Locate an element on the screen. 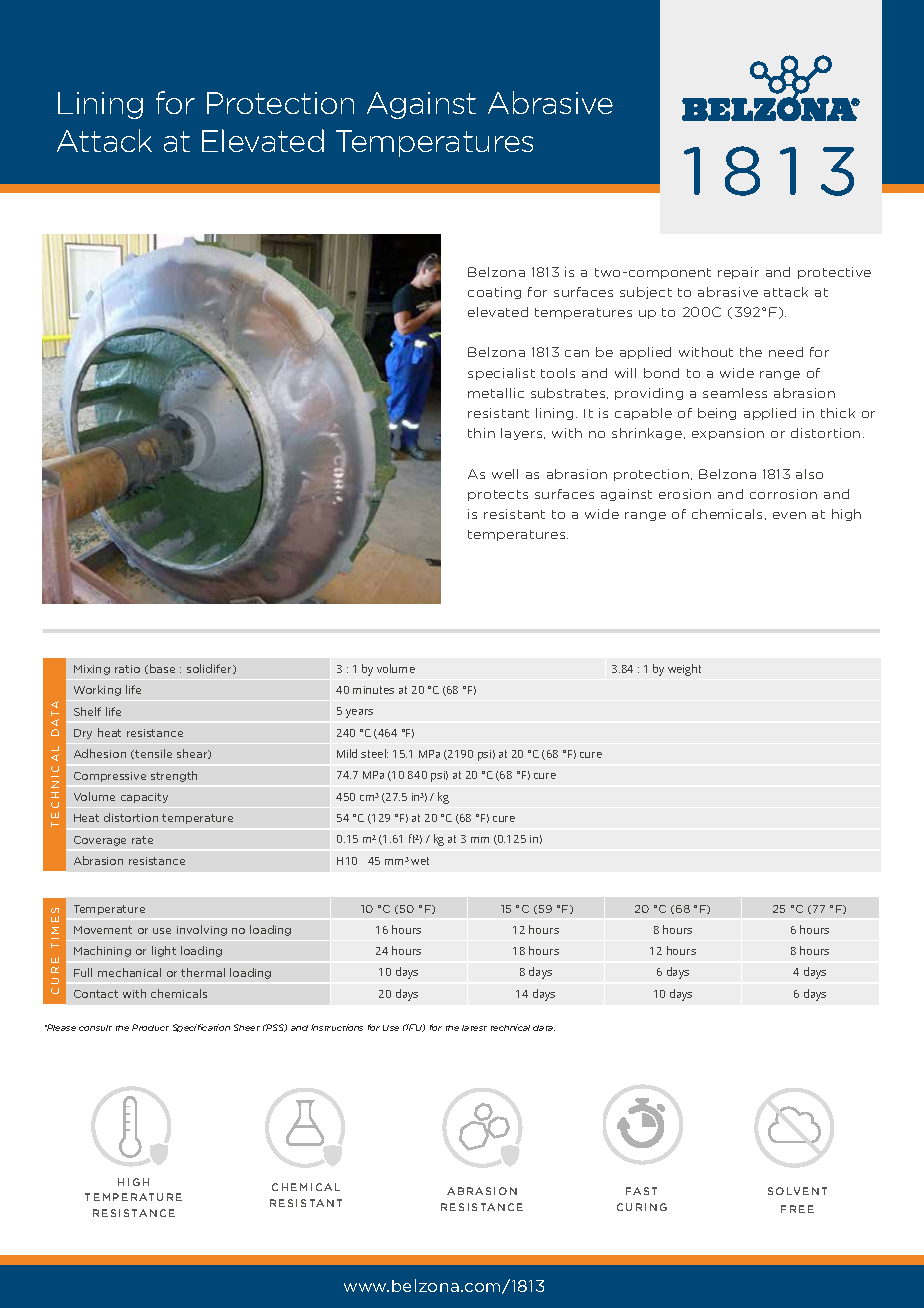 The width and height of the screenshot is (924, 1308). Specification is located at coordinates (201, 1028).
